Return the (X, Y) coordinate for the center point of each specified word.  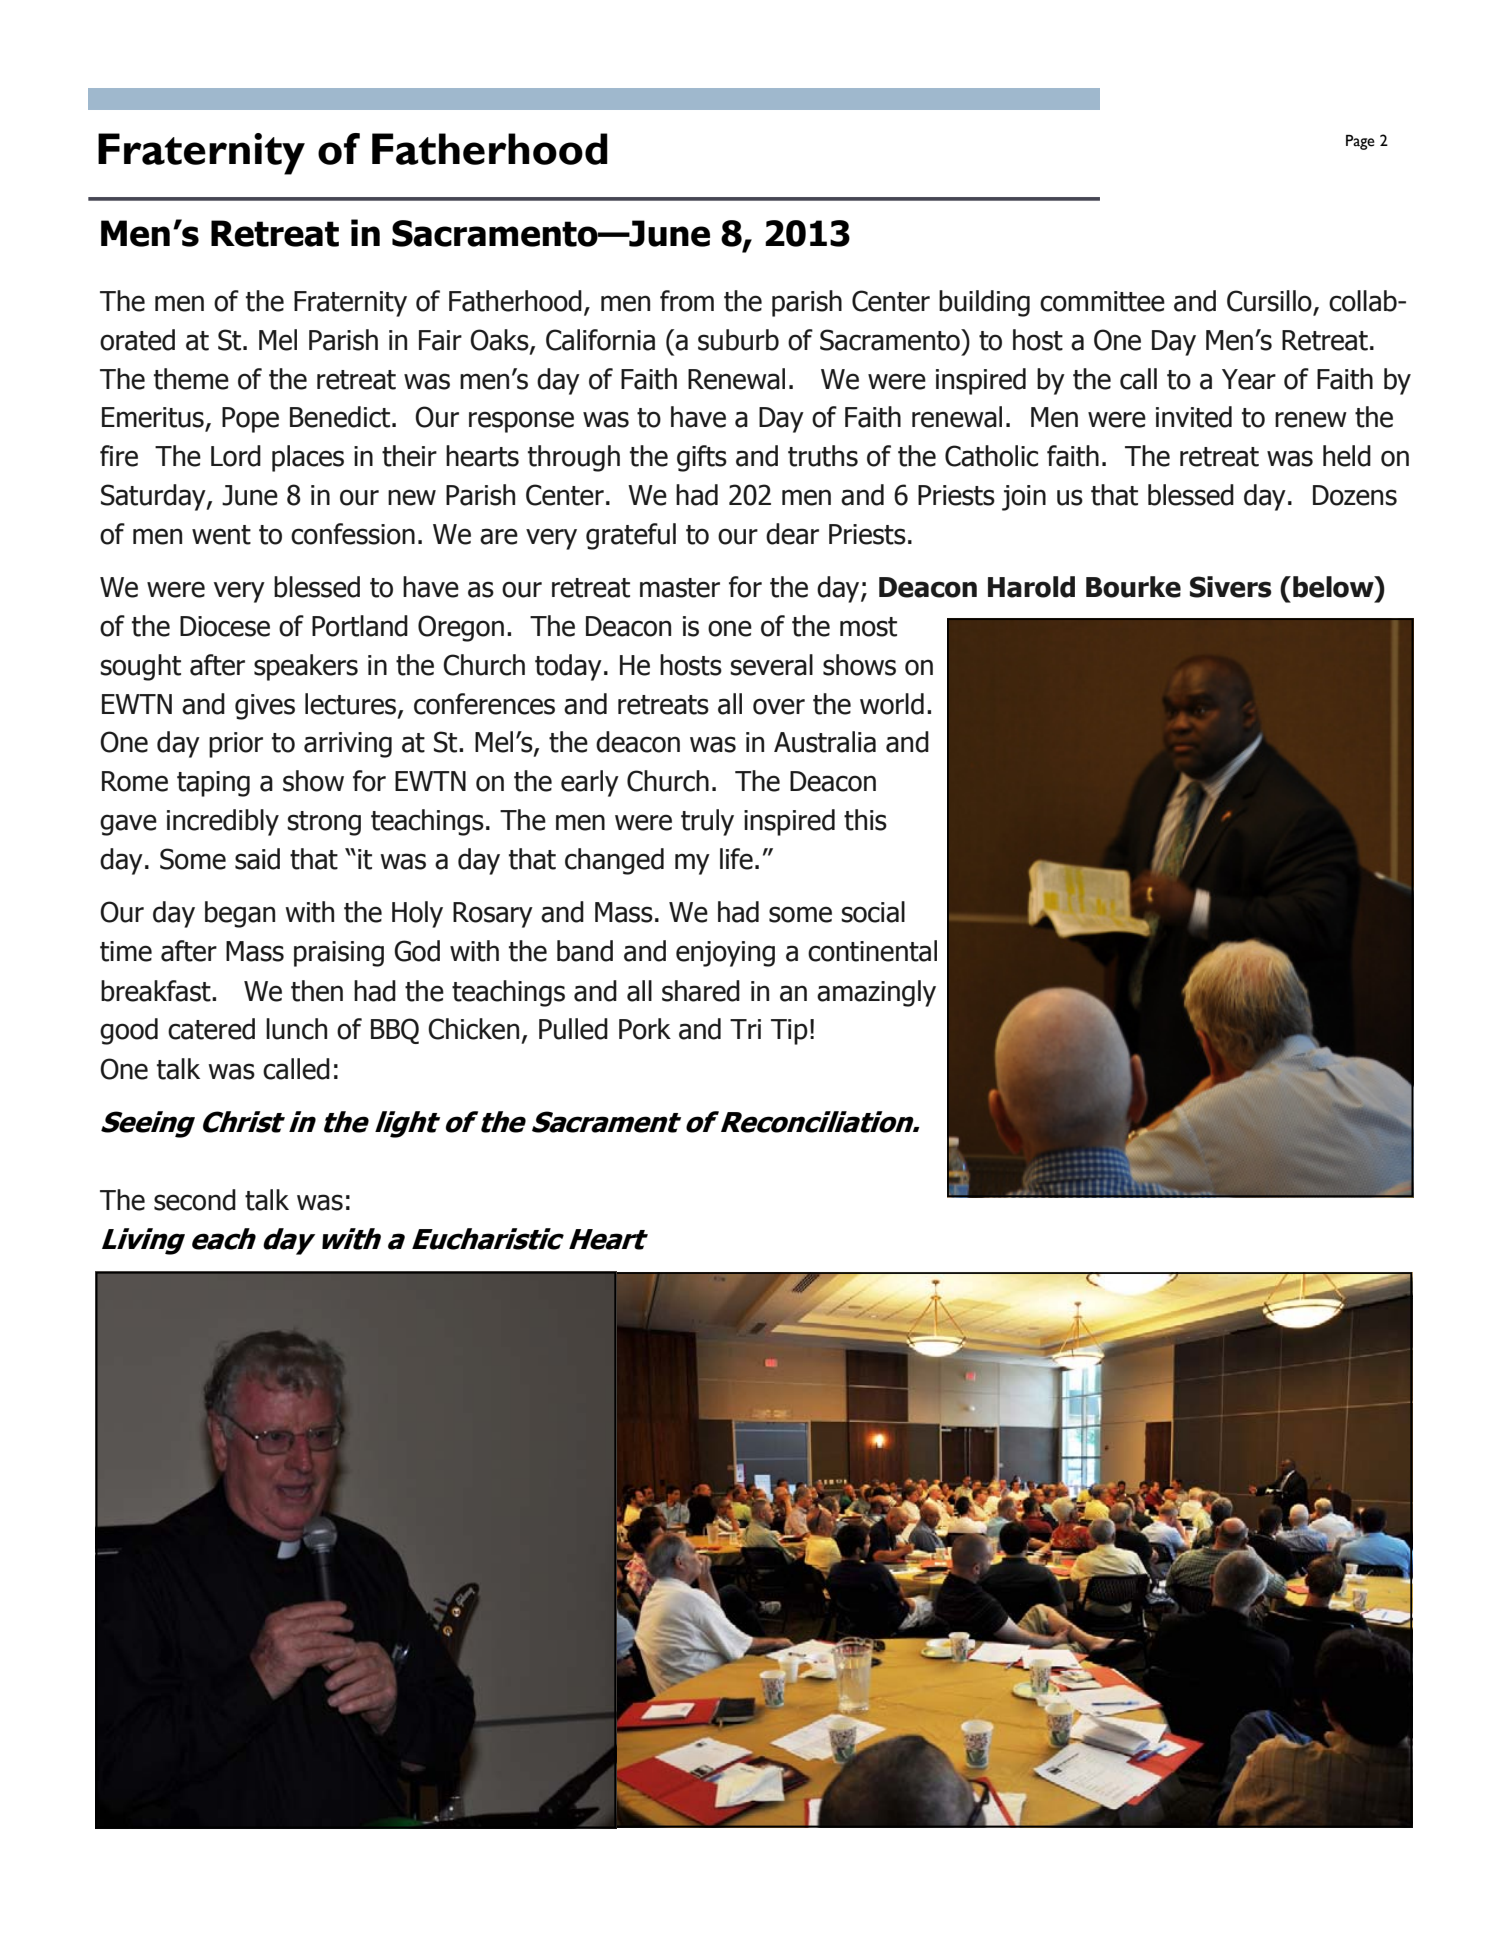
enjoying (725, 954)
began (240, 914)
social (873, 912)
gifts (702, 458)
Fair (440, 340)
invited (1194, 417)
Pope (250, 420)
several (771, 665)
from (687, 301)
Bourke (1133, 587)
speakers (306, 667)
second (195, 1200)
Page (1360, 142)
